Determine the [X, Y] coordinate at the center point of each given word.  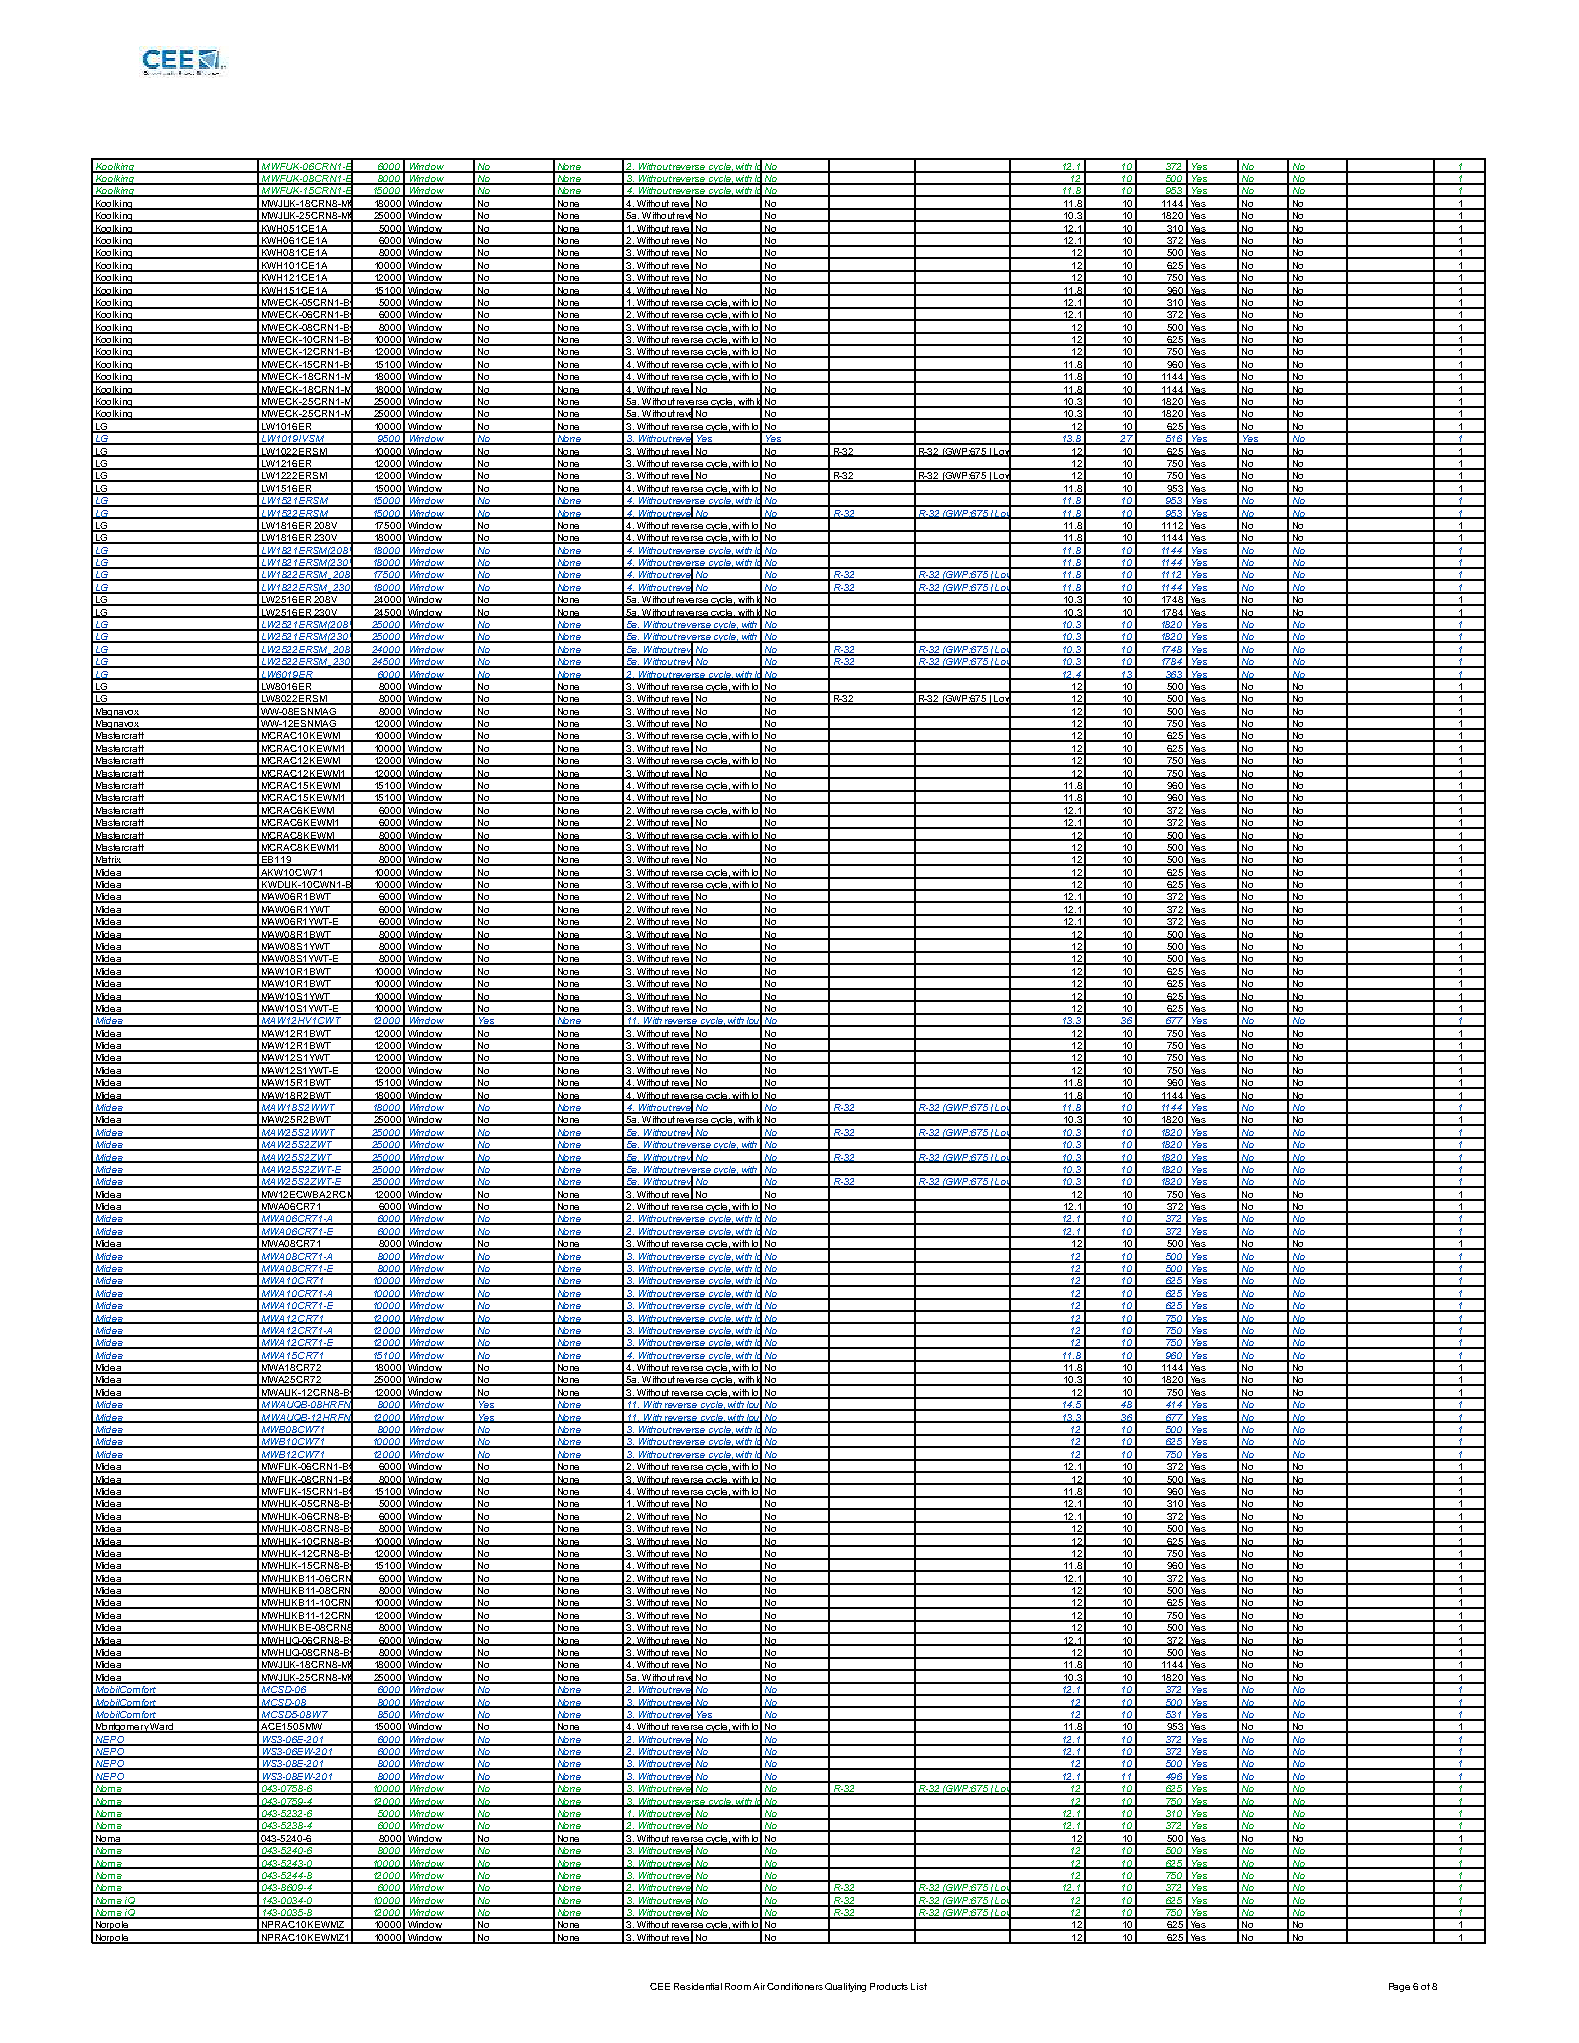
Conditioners [795, 1986]
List [919, 1986]
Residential [698, 1986]
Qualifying [845, 1987]
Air [759, 1986]
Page [1399, 1987]
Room [738, 1986]
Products [889, 1986]
